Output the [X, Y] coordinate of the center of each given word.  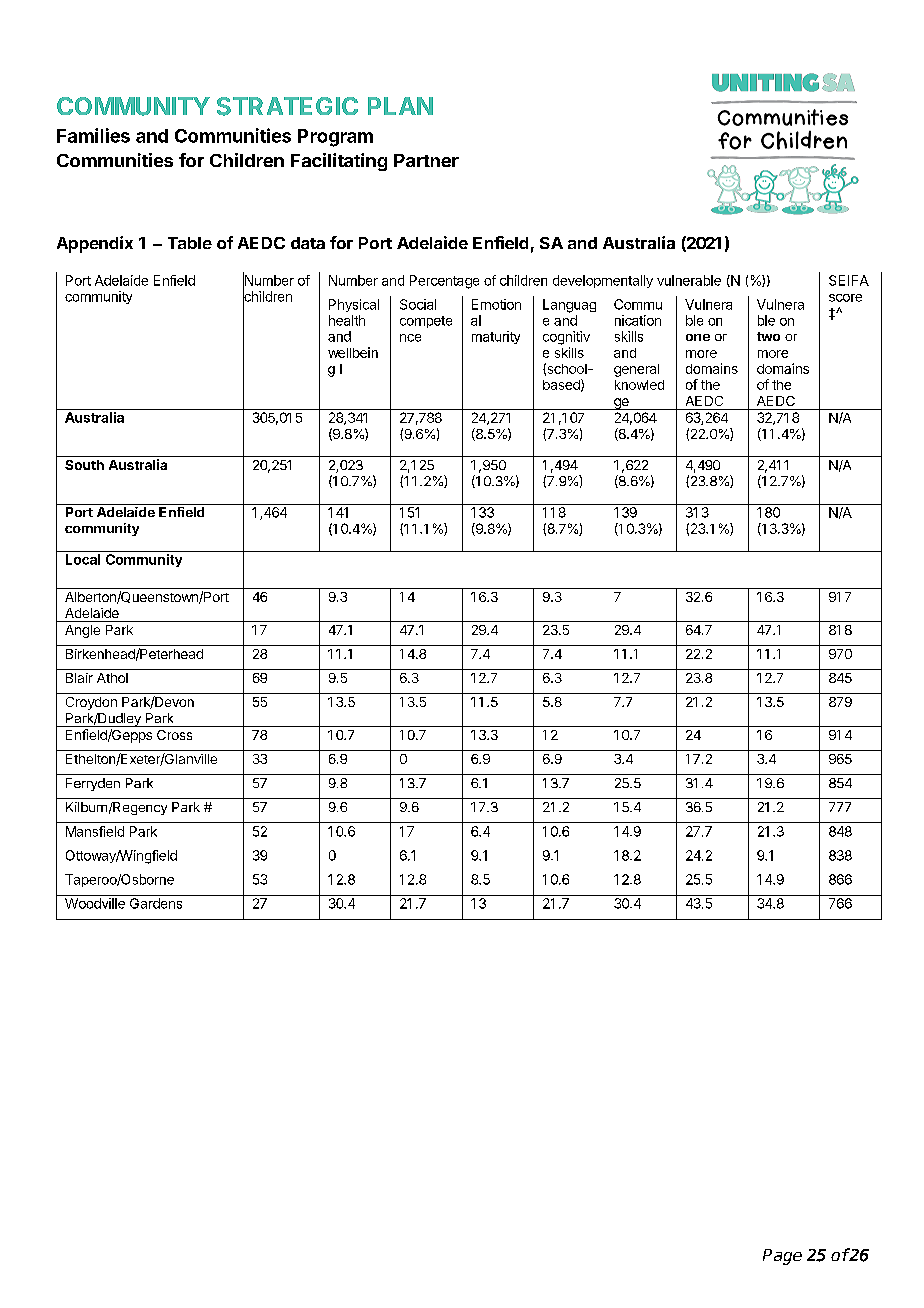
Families [93, 135]
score [845, 298]
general [636, 370]
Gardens [156, 903]
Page [782, 1257]
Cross [174, 735]
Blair [79, 678]
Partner [426, 160]
